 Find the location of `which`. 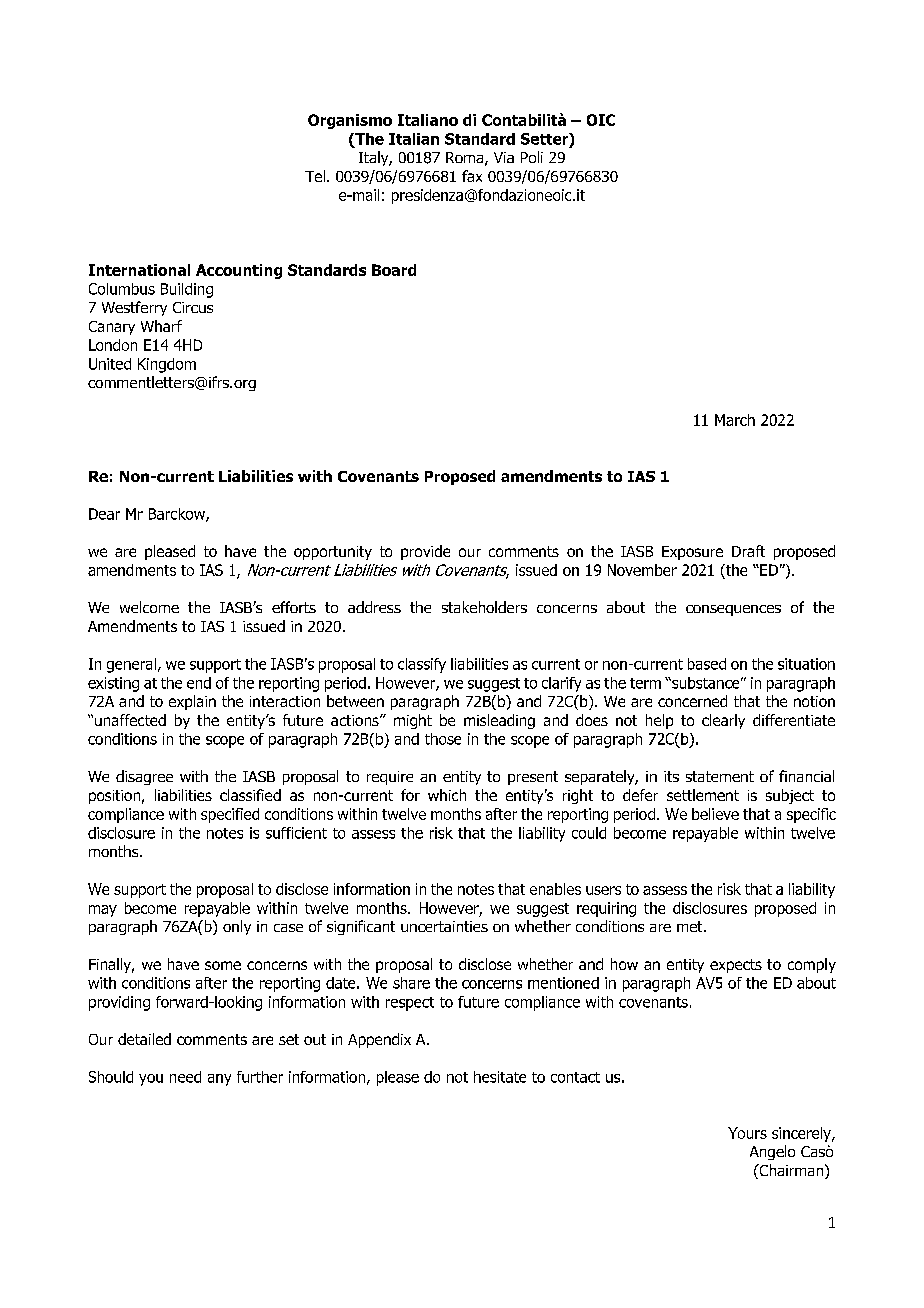

which is located at coordinates (447, 795).
